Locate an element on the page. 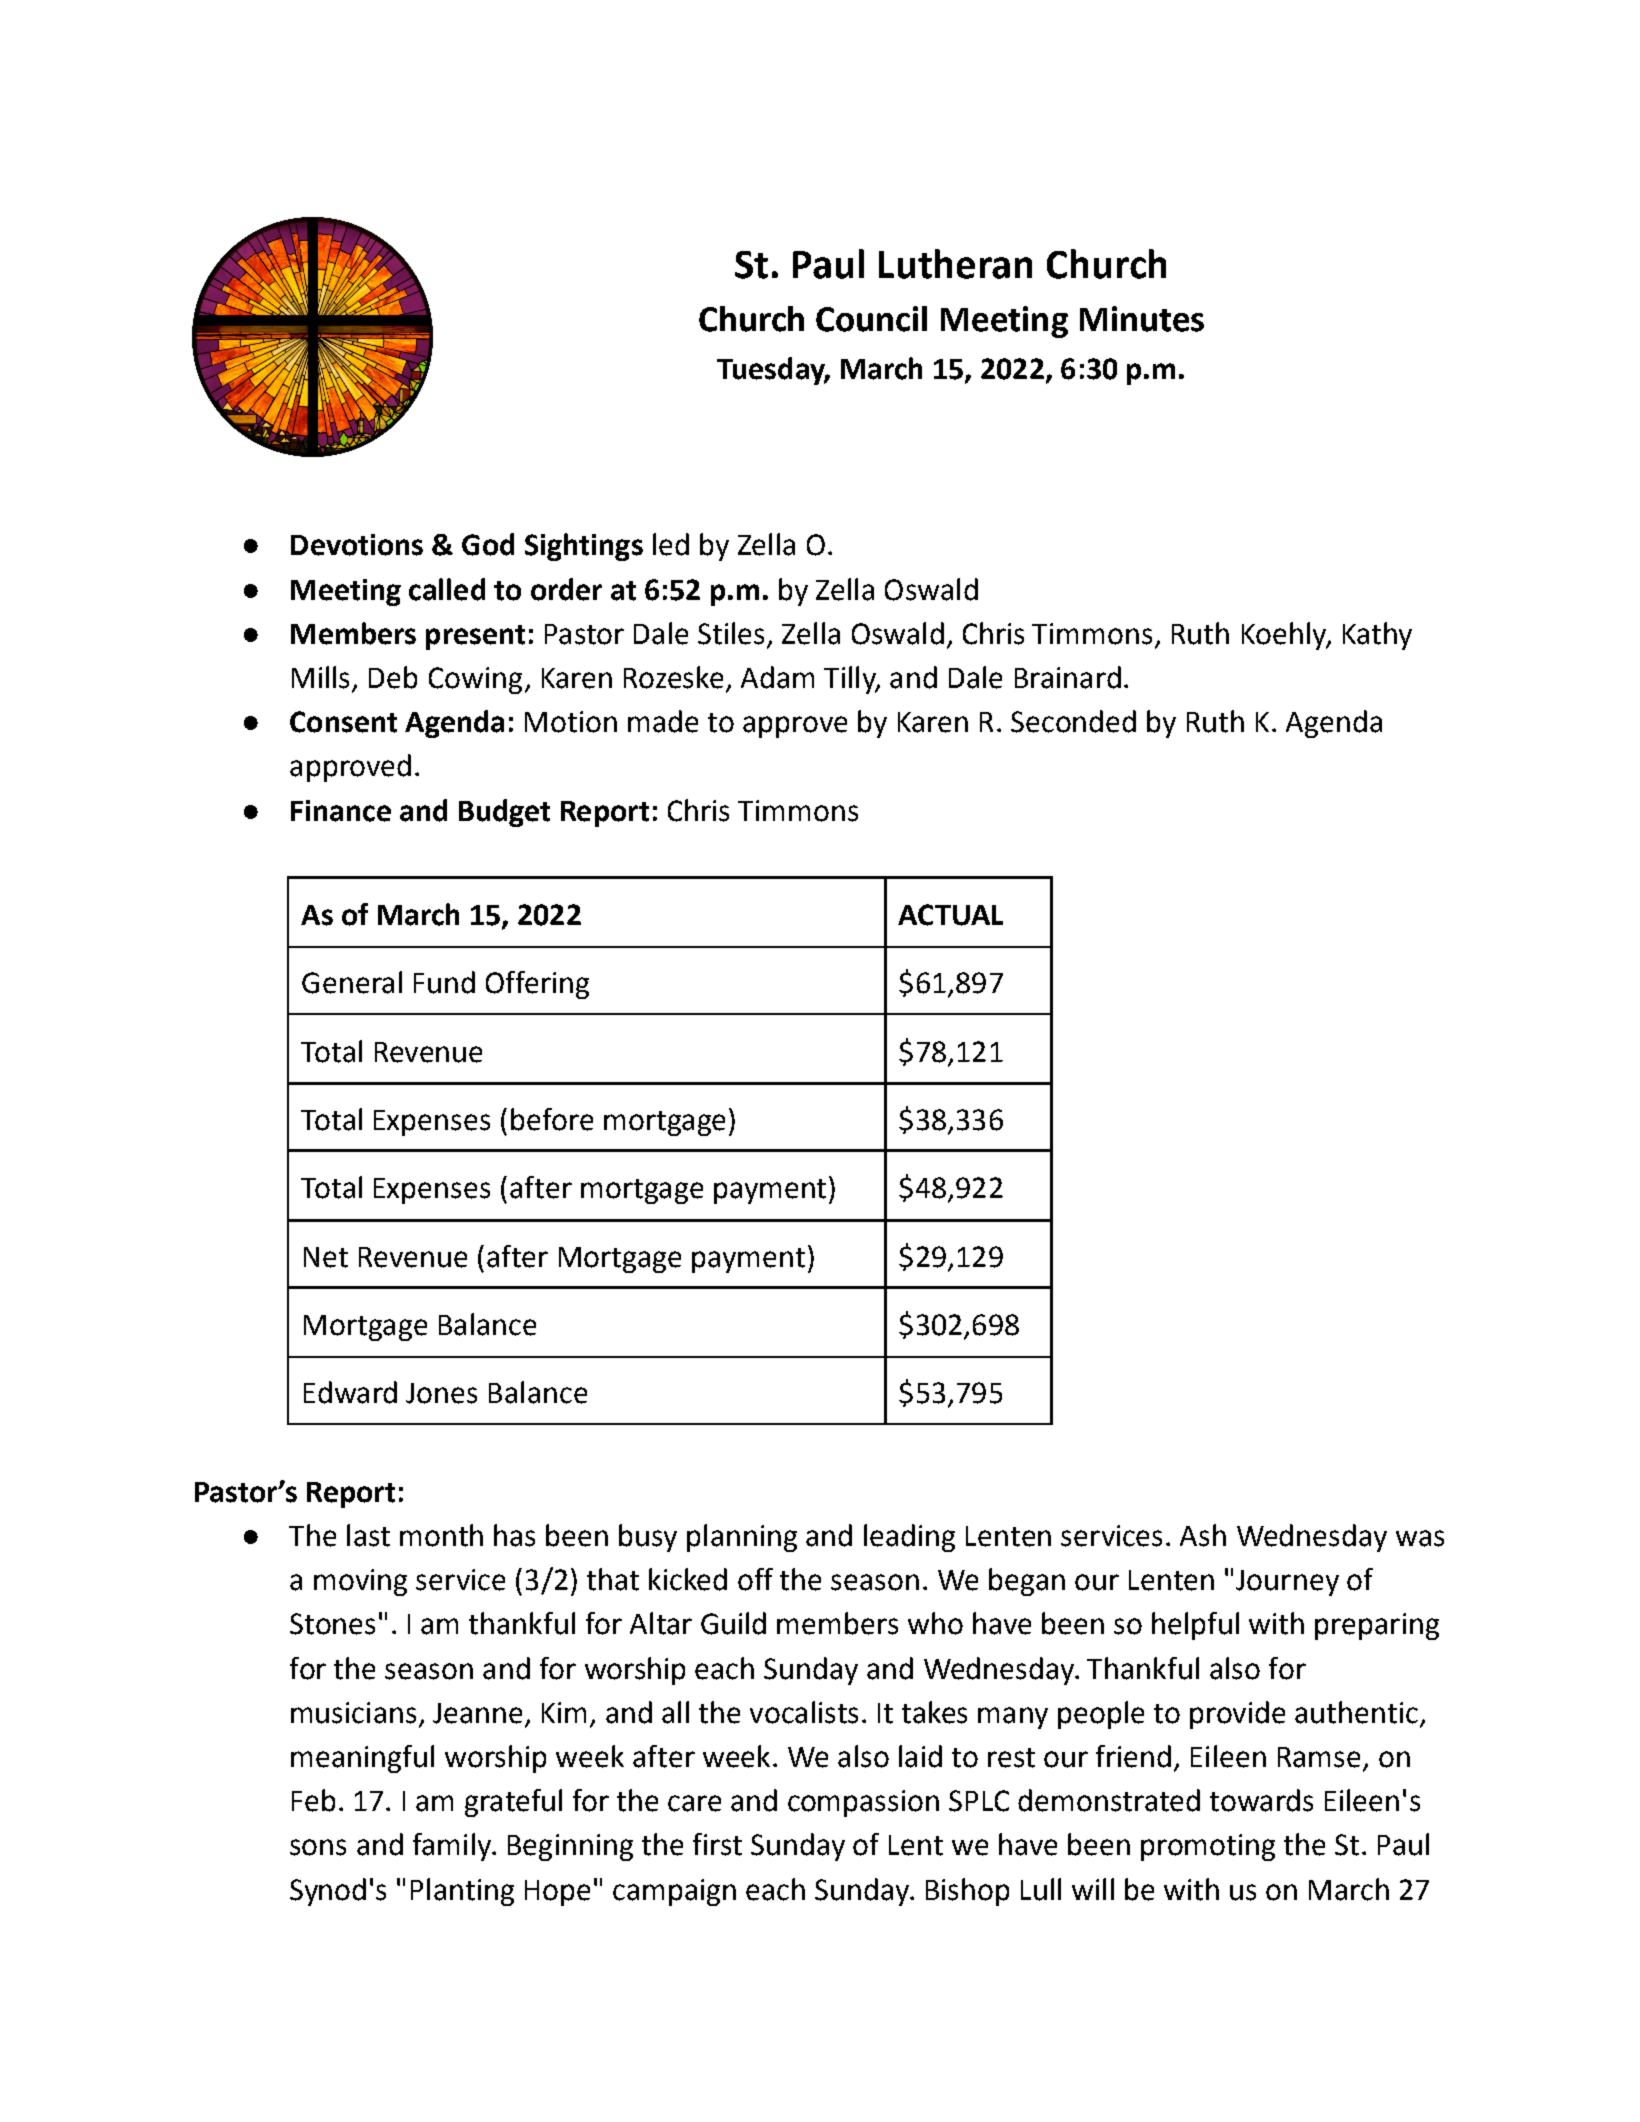 The image size is (1640, 2122). towards is located at coordinates (1261, 1800).
